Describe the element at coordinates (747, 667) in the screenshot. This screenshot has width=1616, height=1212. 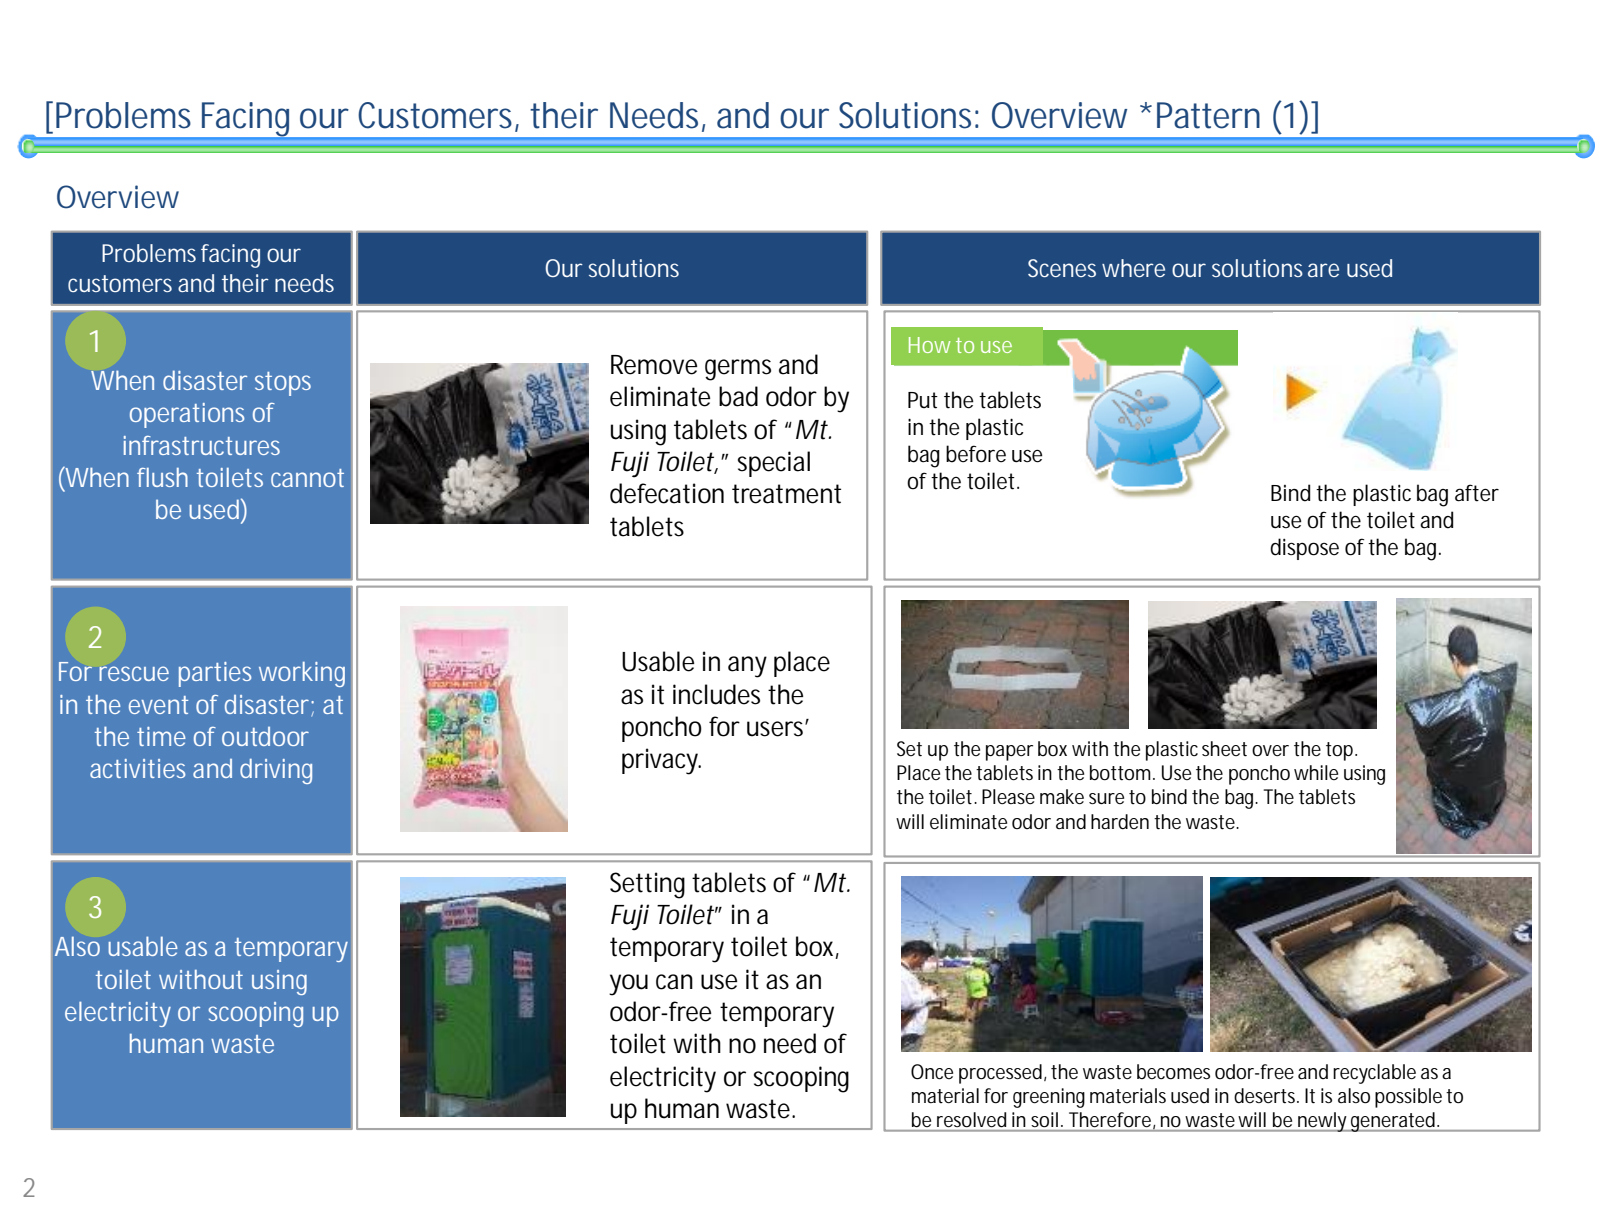
I see `any` at that location.
